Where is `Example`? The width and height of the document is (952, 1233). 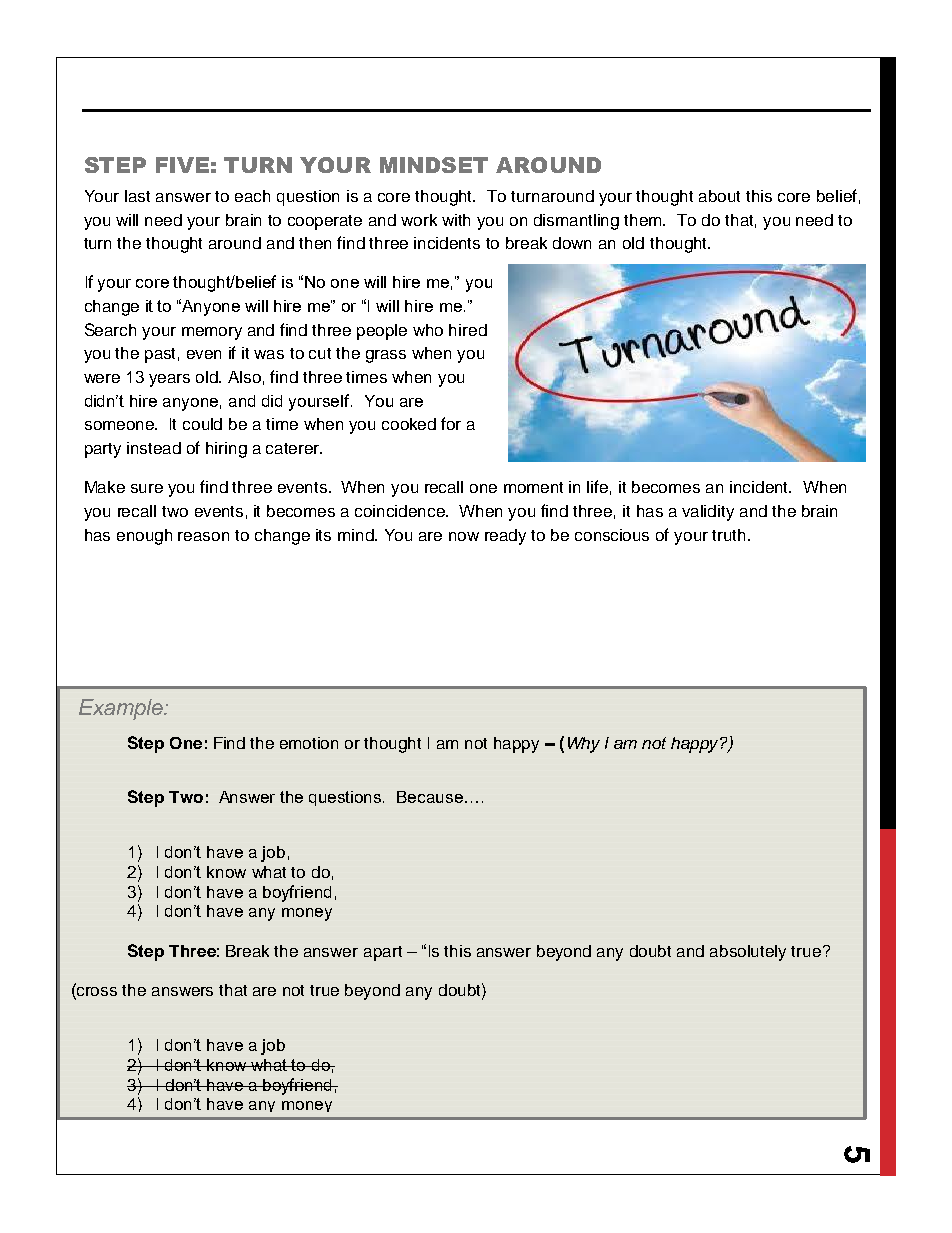 Example is located at coordinates (122, 709).
